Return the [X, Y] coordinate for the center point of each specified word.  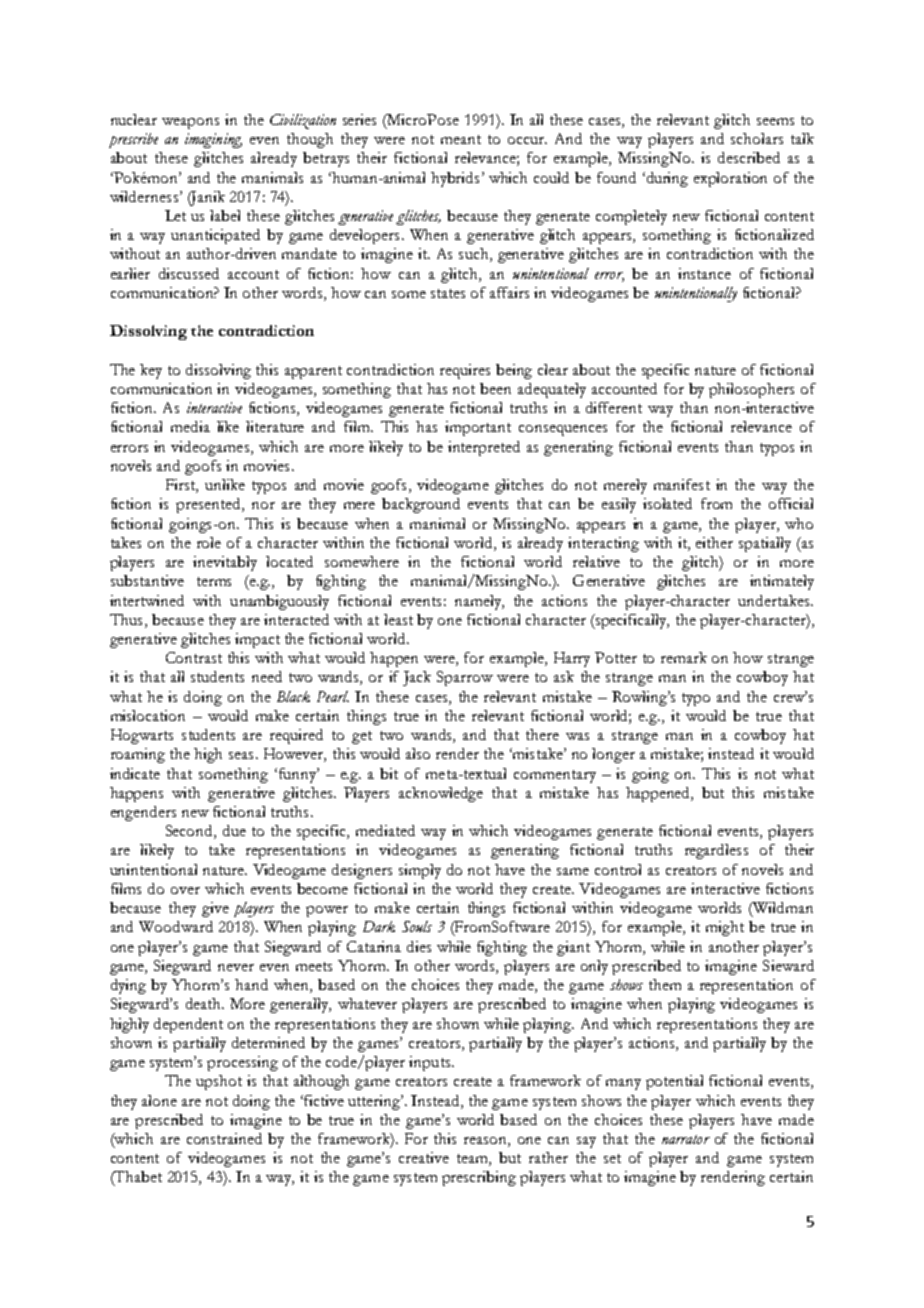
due [234, 830]
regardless [716, 851]
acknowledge [441, 794]
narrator [686, 1139]
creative [424, 1157]
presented [209, 505]
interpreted [484, 448]
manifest [682, 484]
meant [461, 139]
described [749, 157]
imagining [213, 140]
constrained [224, 1138]
